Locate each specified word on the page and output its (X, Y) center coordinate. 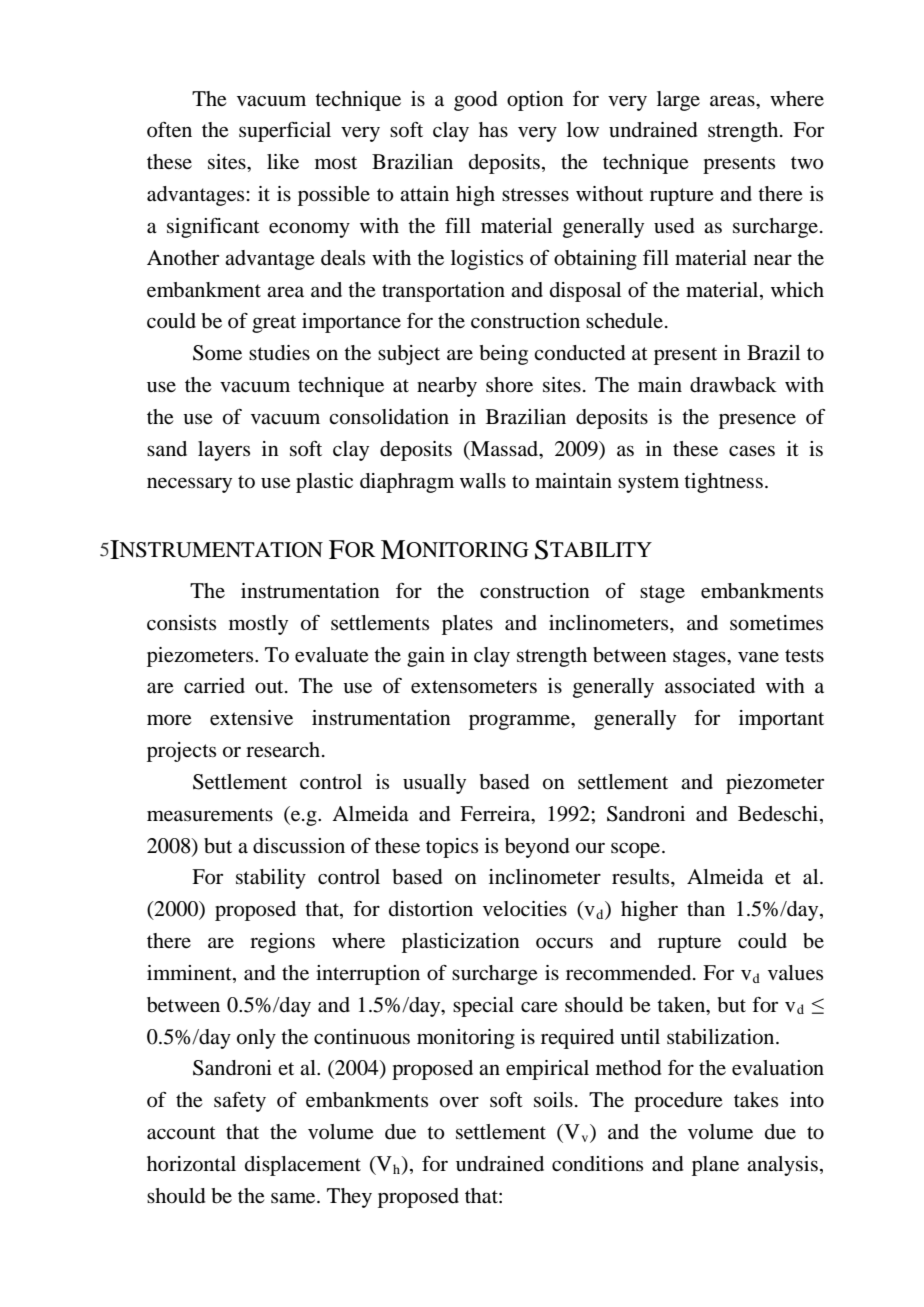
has (493, 130)
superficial (285, 132)
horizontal (191, 1164)
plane (715, 1166)
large (678, 101)
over (459, 1102)
